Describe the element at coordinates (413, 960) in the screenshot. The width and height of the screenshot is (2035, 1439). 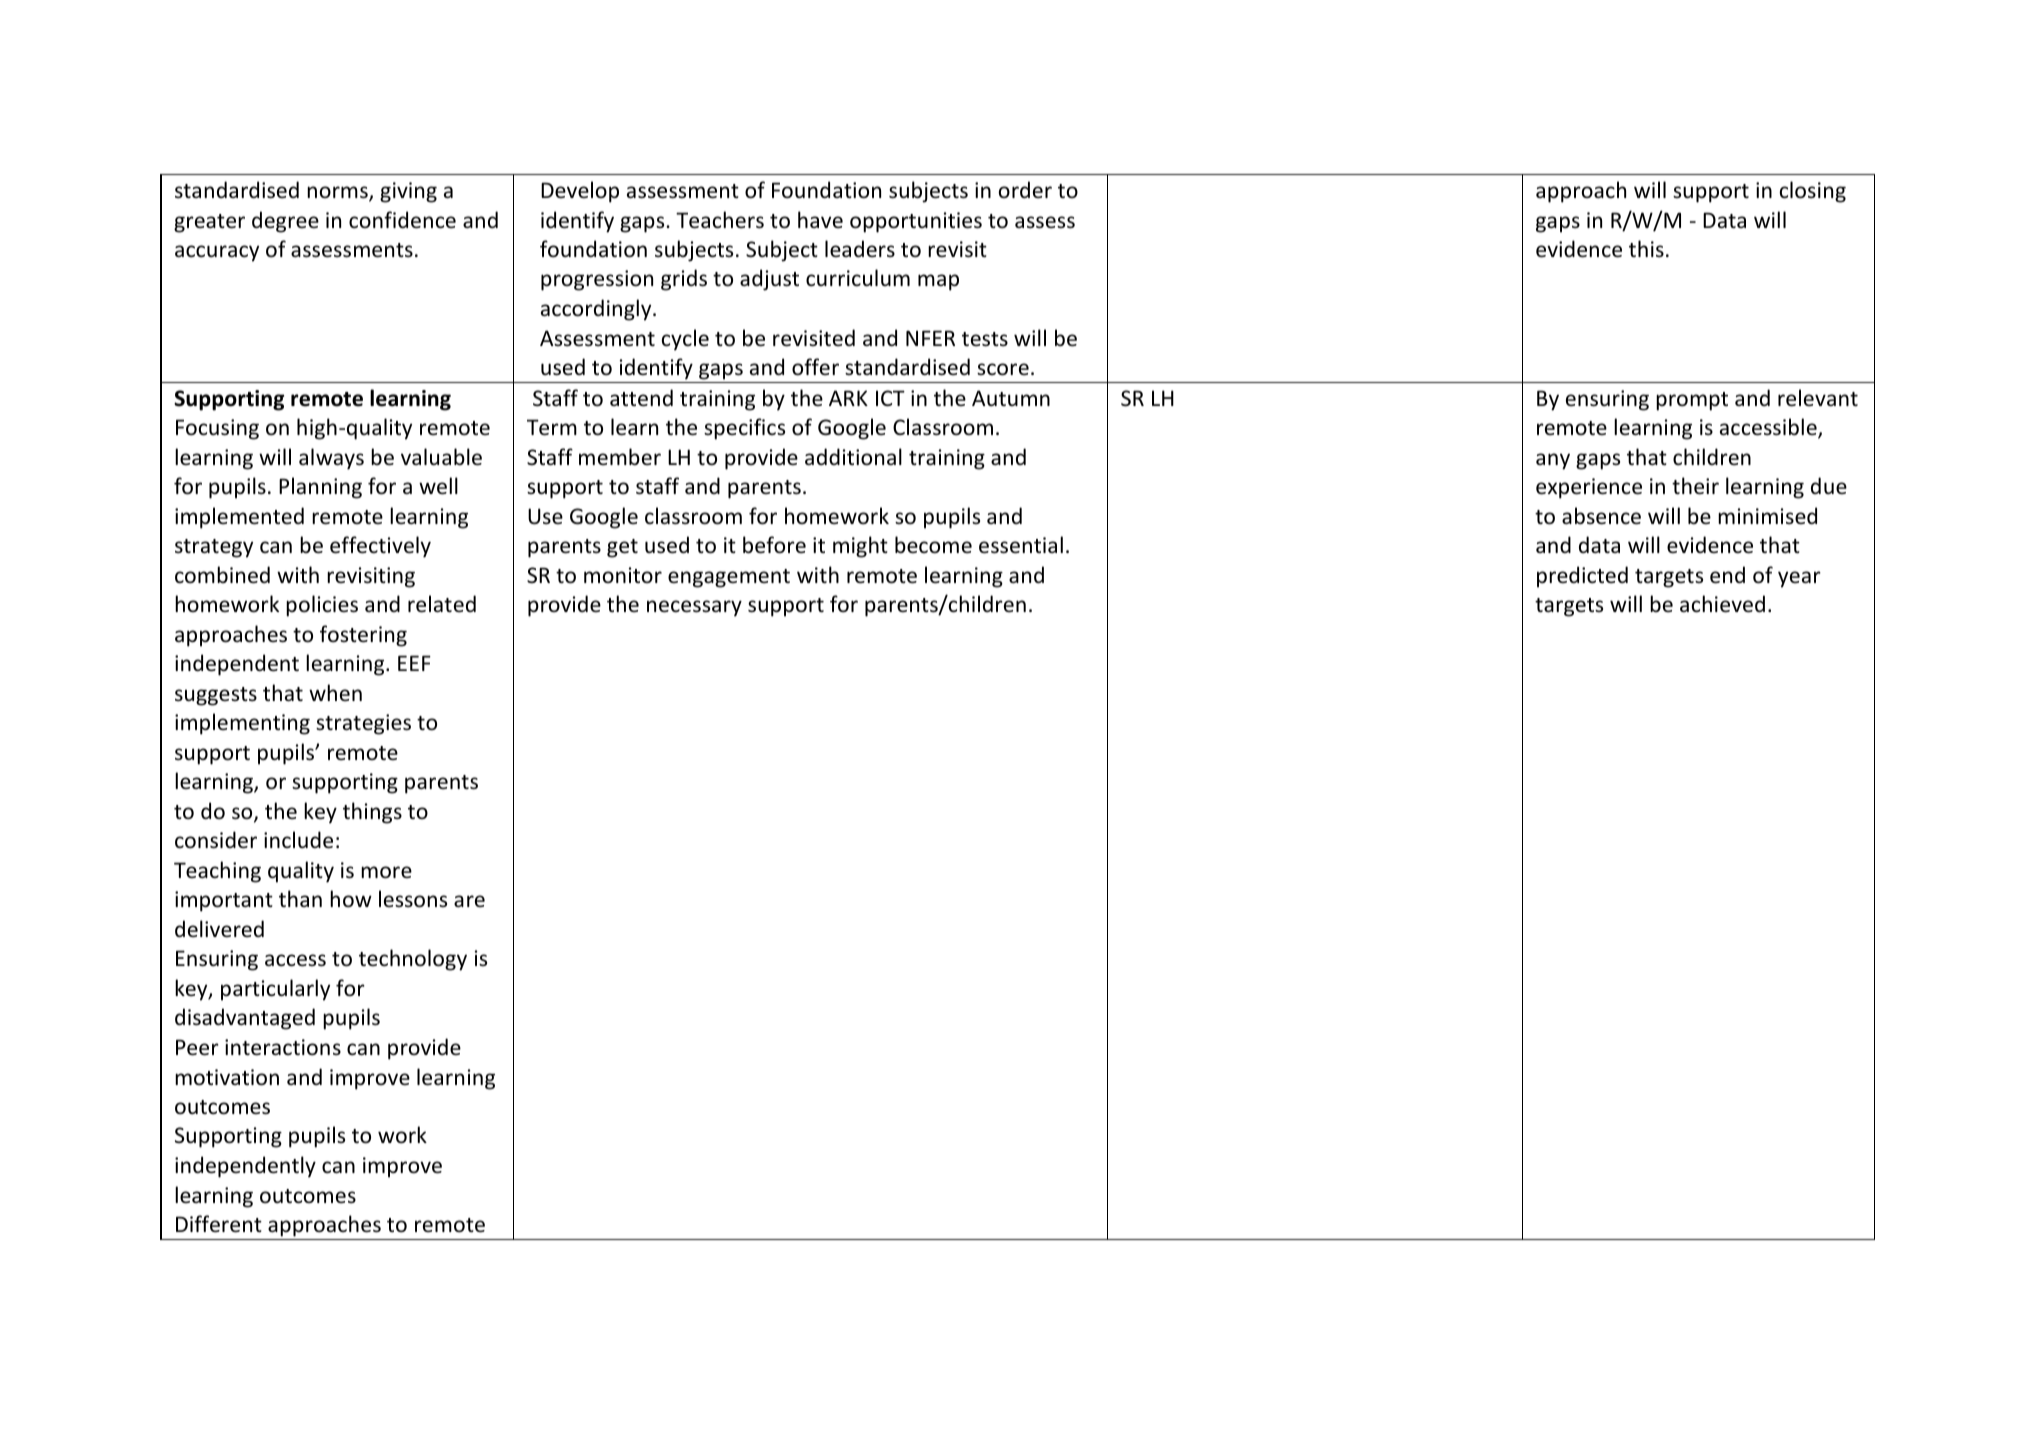
I see `technology` at that location.
